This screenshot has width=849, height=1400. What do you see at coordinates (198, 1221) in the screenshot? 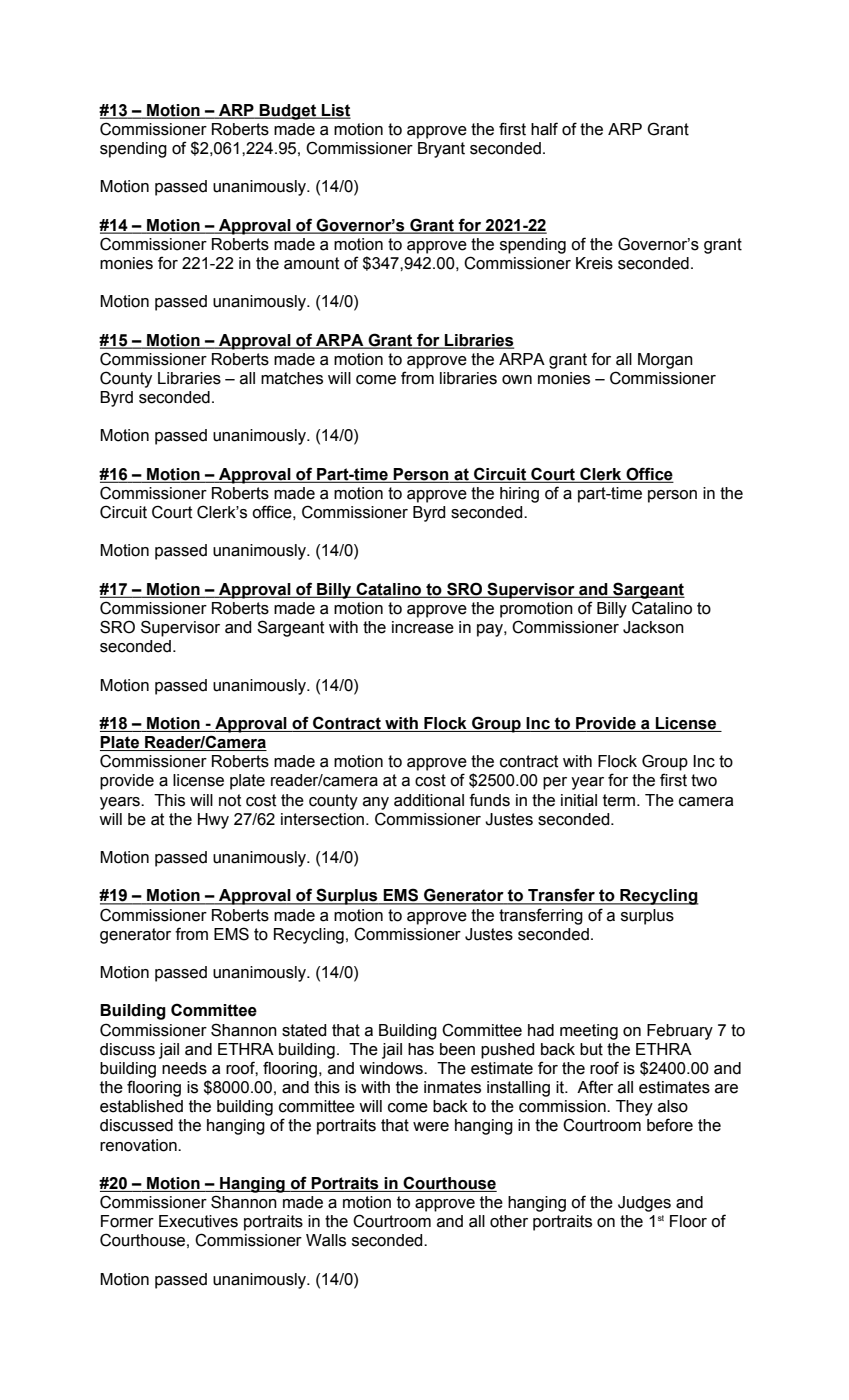
I see `Executives` at bounding box center [198, 1221].
